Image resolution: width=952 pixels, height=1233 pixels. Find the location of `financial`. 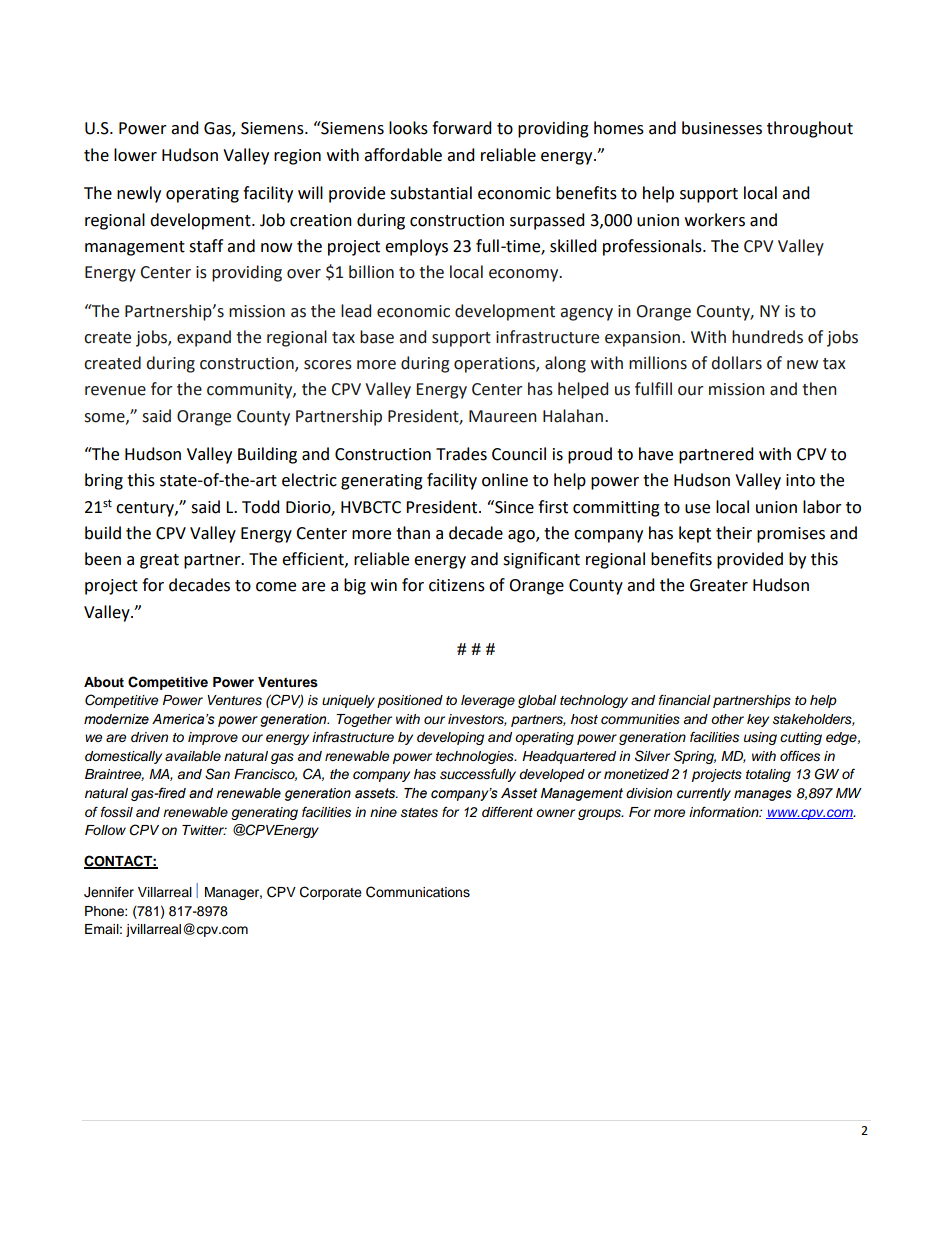

financial is located at coordinates (685, 700).
